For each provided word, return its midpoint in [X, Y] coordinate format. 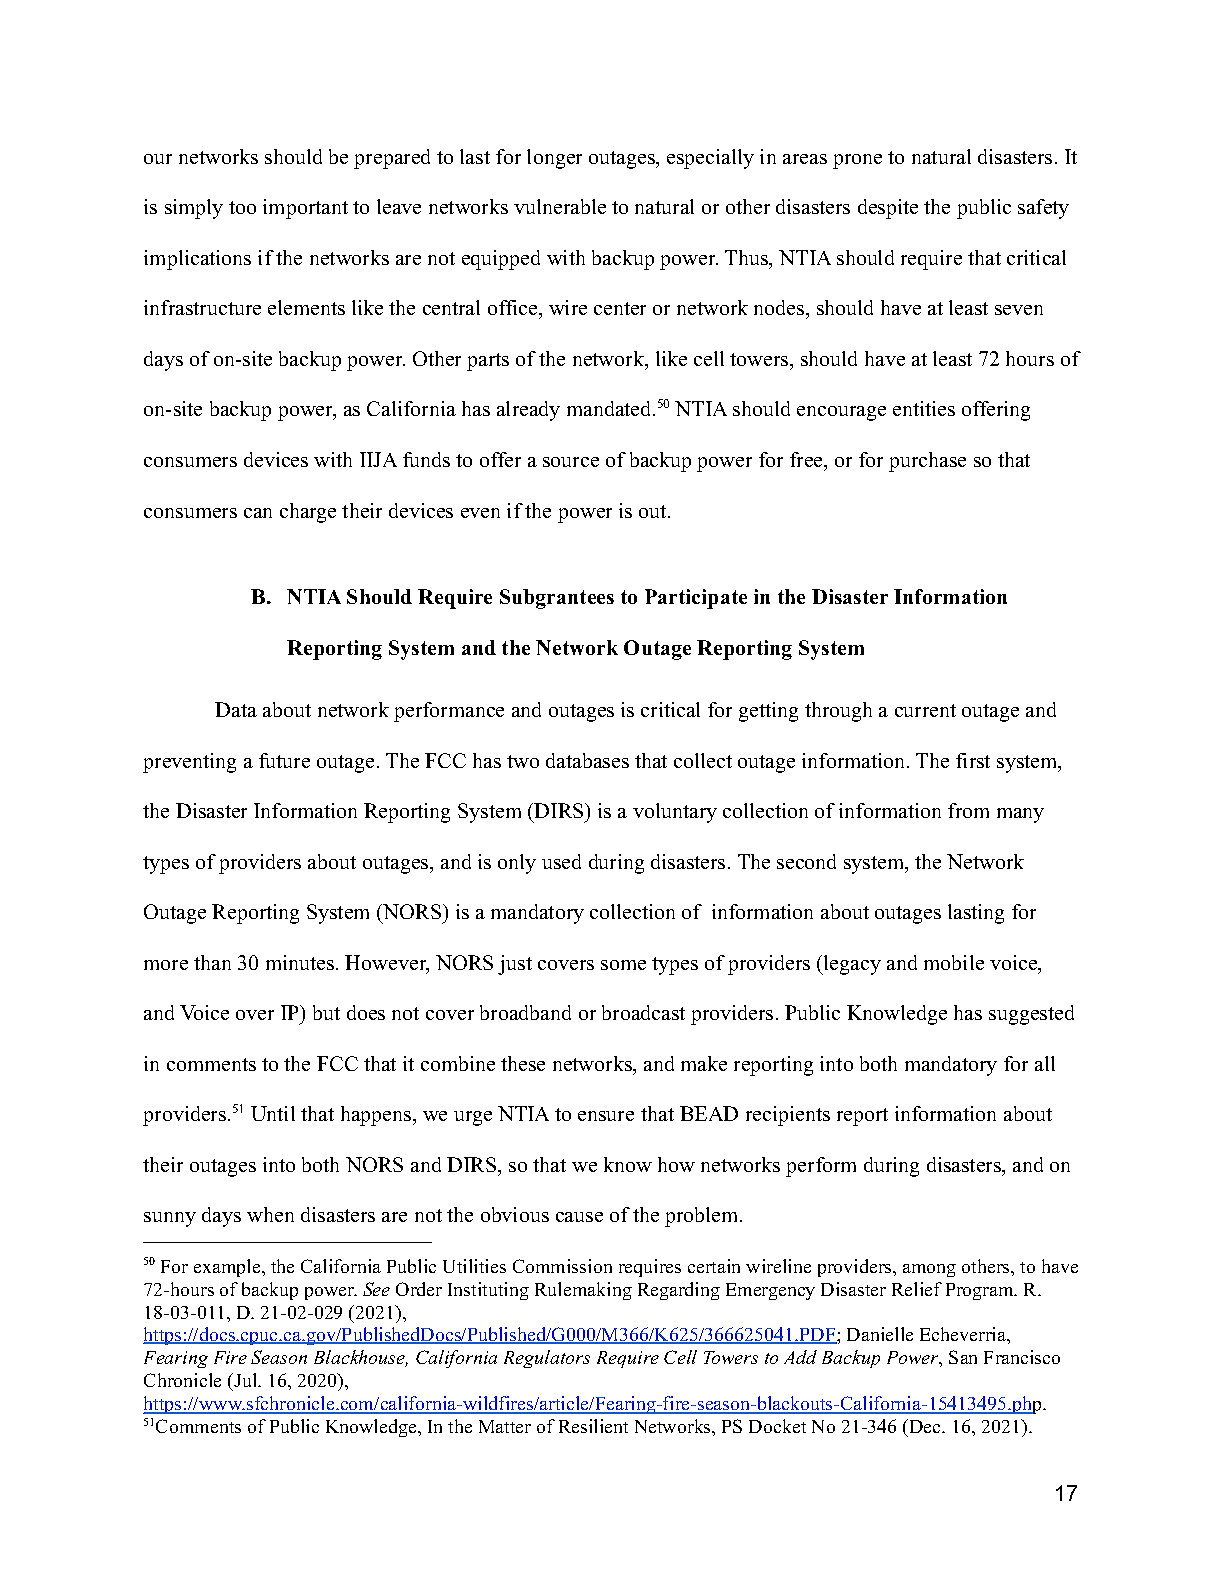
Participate [696, 599]
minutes [301, 962]
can [258, 513]
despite [888, 209]
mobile [954, 962]
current [925, 710]
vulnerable [560, 206]
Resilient [593, 1426]
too [242, 207]
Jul [246, 1382]
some [623, 965]
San [963, 1357]
